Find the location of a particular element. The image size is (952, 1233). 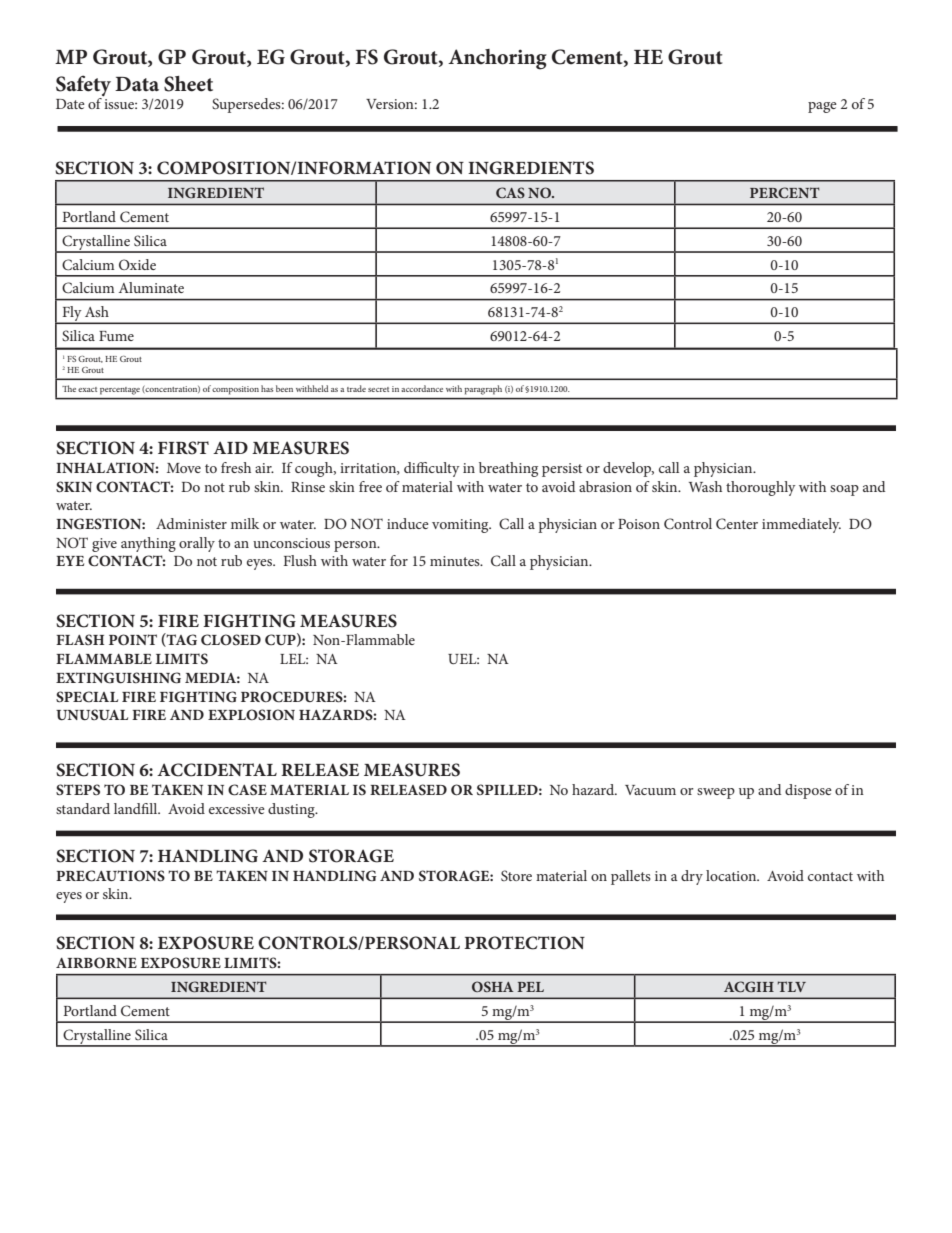

Data is located at coordinates (137, 84).
